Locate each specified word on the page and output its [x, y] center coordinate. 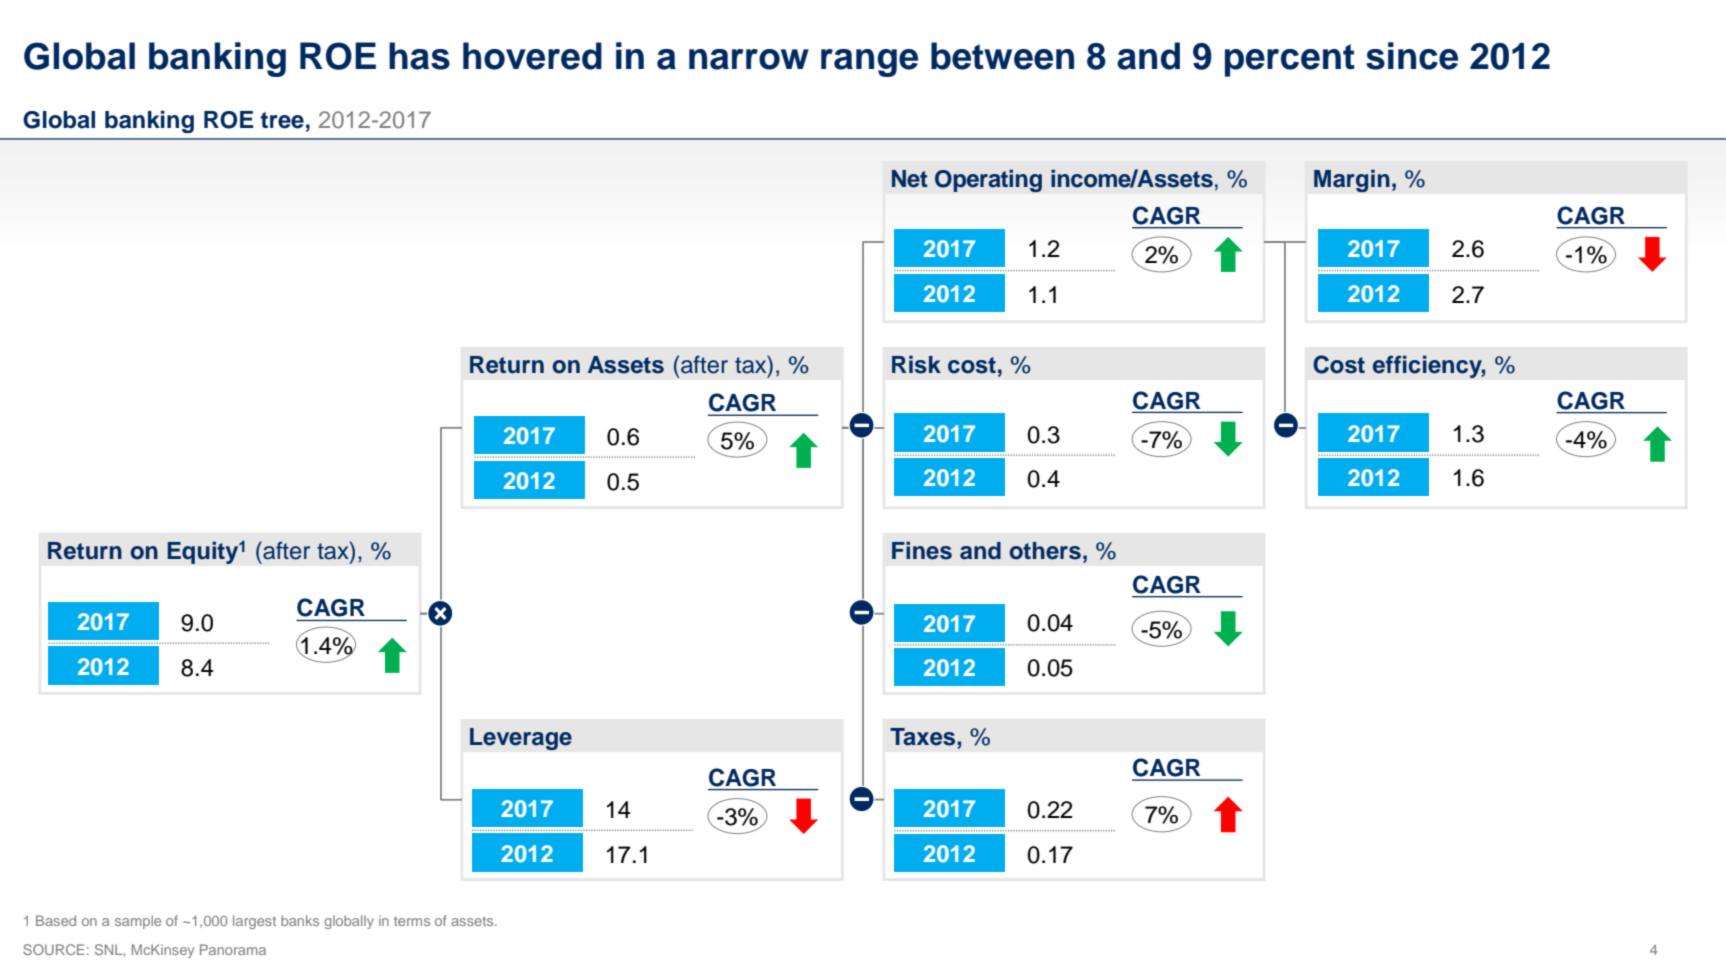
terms [412, 921]
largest [254, 922]
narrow [749, 59]
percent [1290, 60]
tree [282, 120]
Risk [916, 364]
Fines [922, 550]
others [1045, 551]
